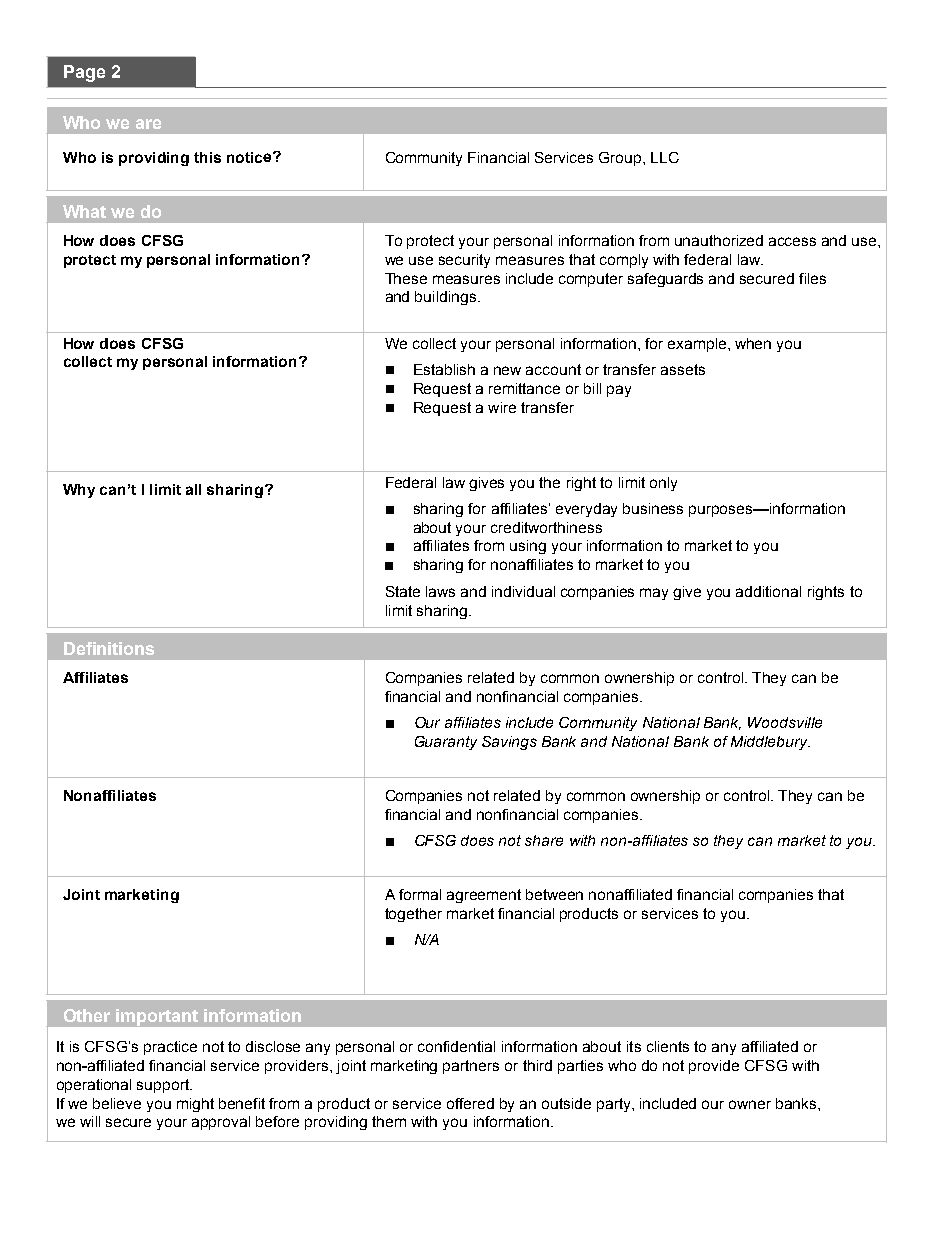 This screenshot has width=952, height=1233. What do you see at coordinates (770, 743) in the screenshot?
I see `Middlebury` at bounding box center [770, 743].
